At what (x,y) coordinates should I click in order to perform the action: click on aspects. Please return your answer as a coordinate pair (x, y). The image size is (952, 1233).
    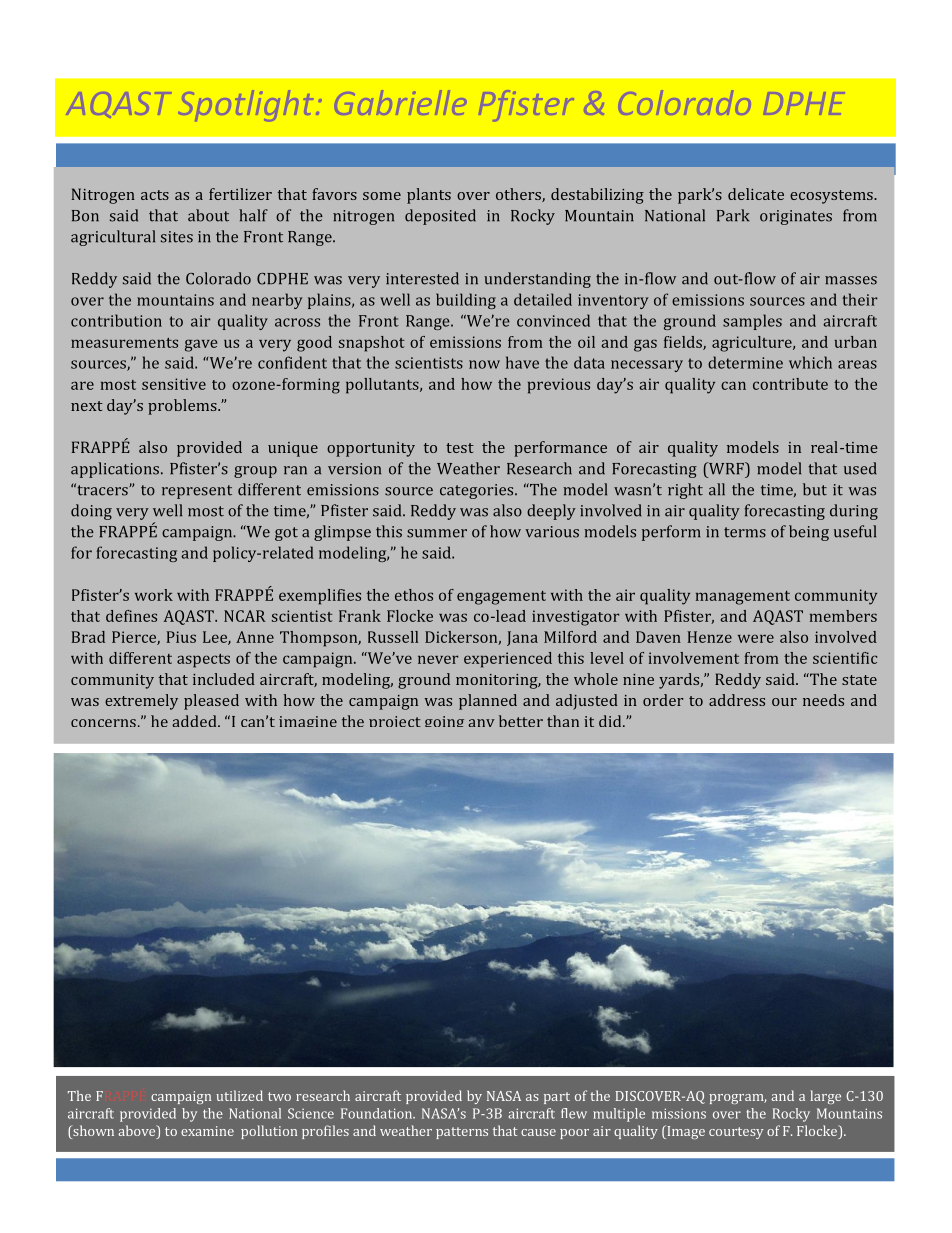
    Looking at the image, I should click on (203, 661).
